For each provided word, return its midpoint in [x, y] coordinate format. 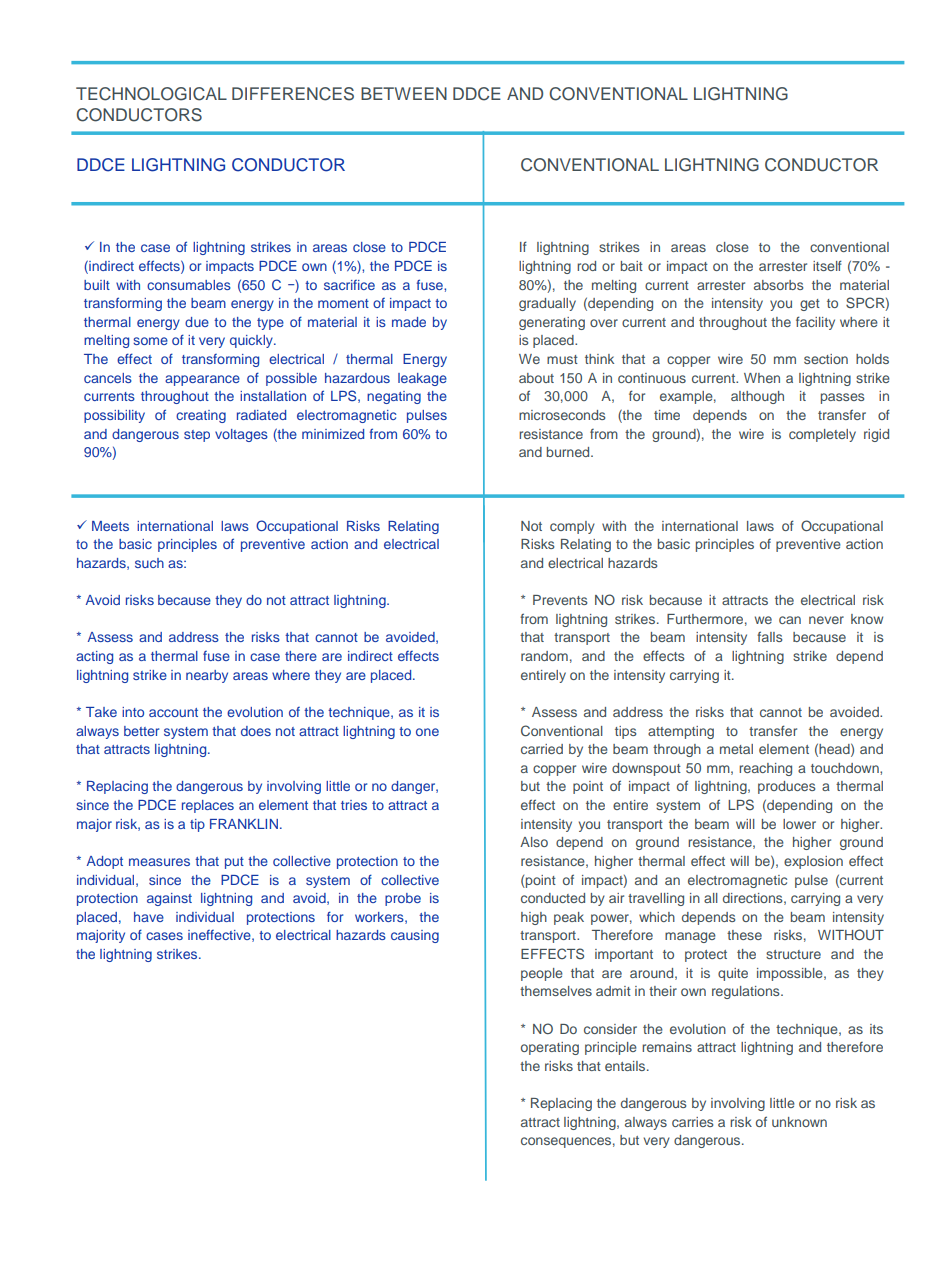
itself [827, 265]
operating [550, 1048]
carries [692, 1122]
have [149, 917]
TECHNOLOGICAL [151, 94]
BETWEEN [404, 93]
